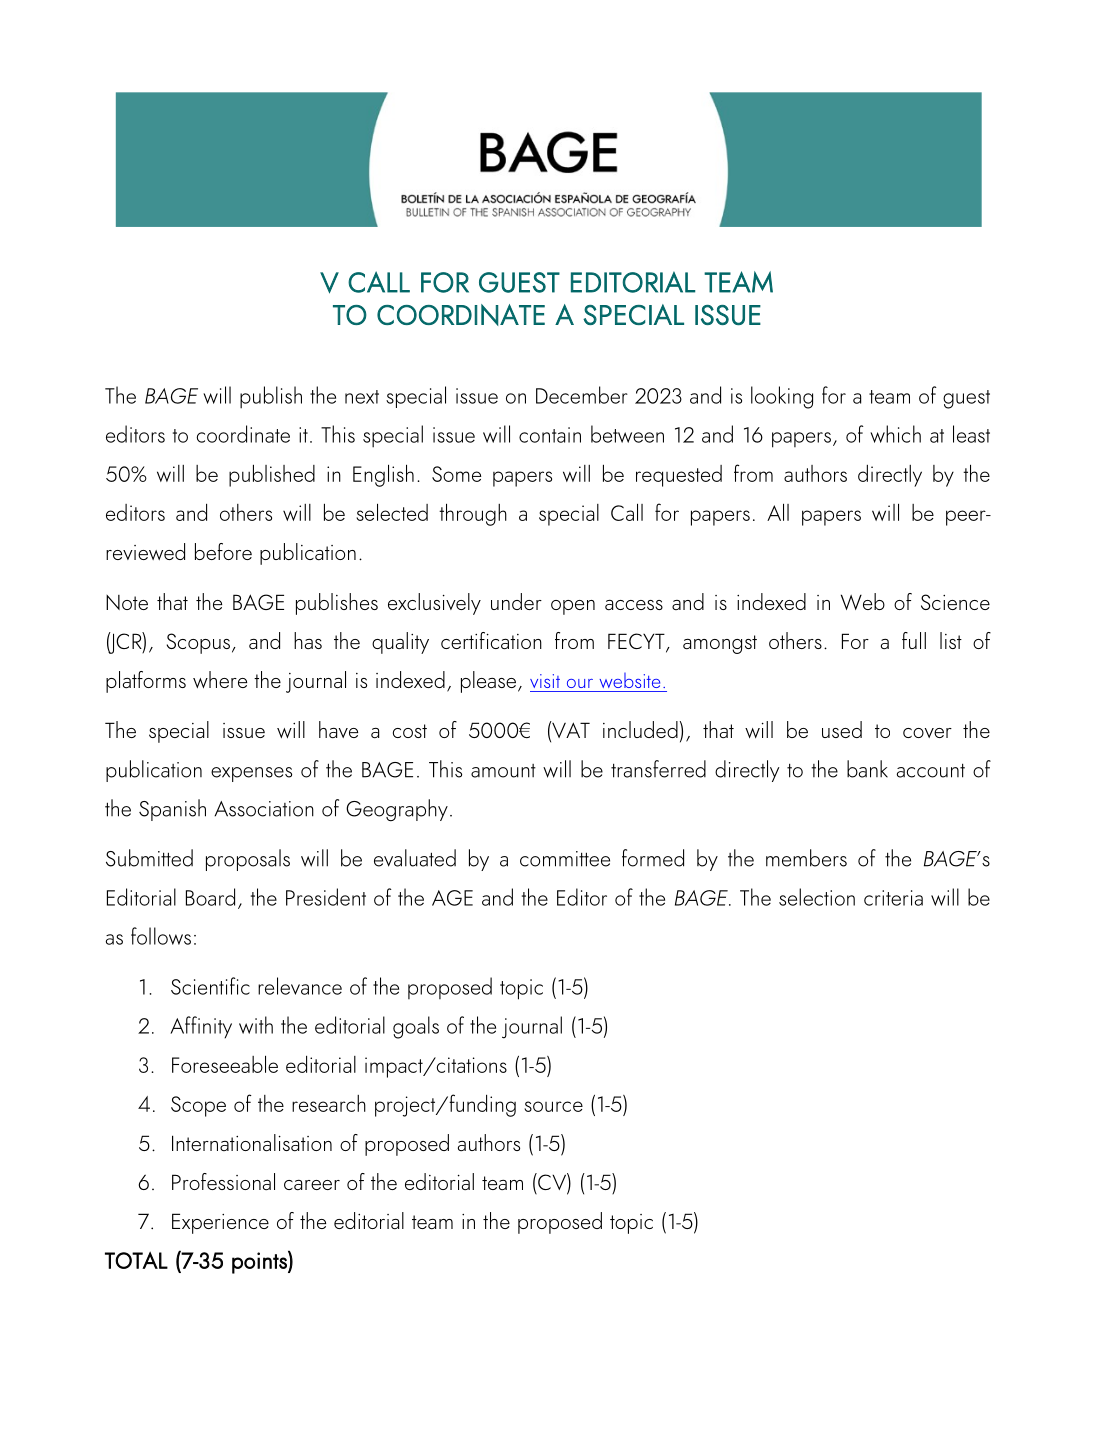 The width and height of the image is (1108, 1434). I want to click on career, so click(312, 1185).
